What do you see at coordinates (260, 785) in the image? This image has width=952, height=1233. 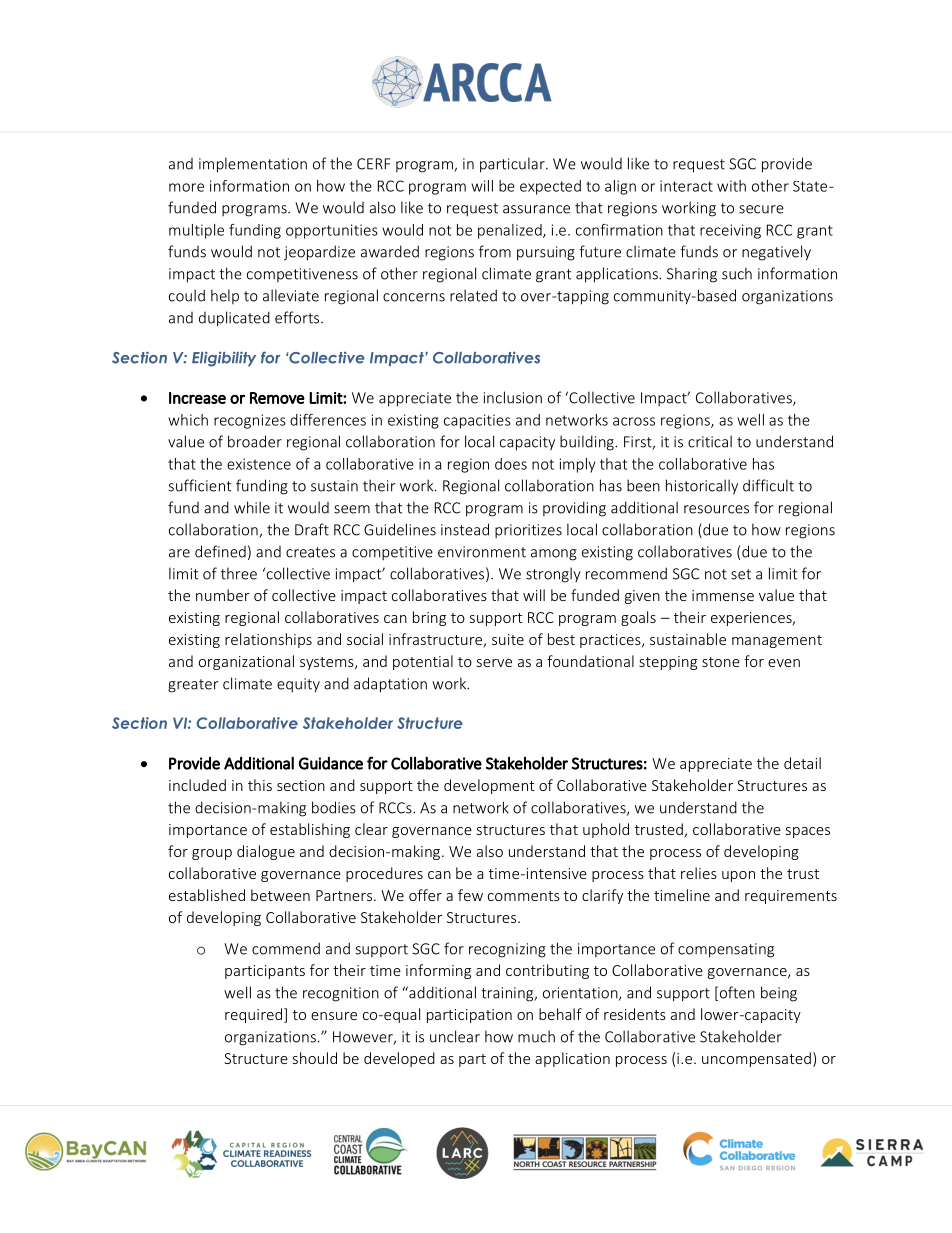 I see `this` at bounding box center [260, 785].
